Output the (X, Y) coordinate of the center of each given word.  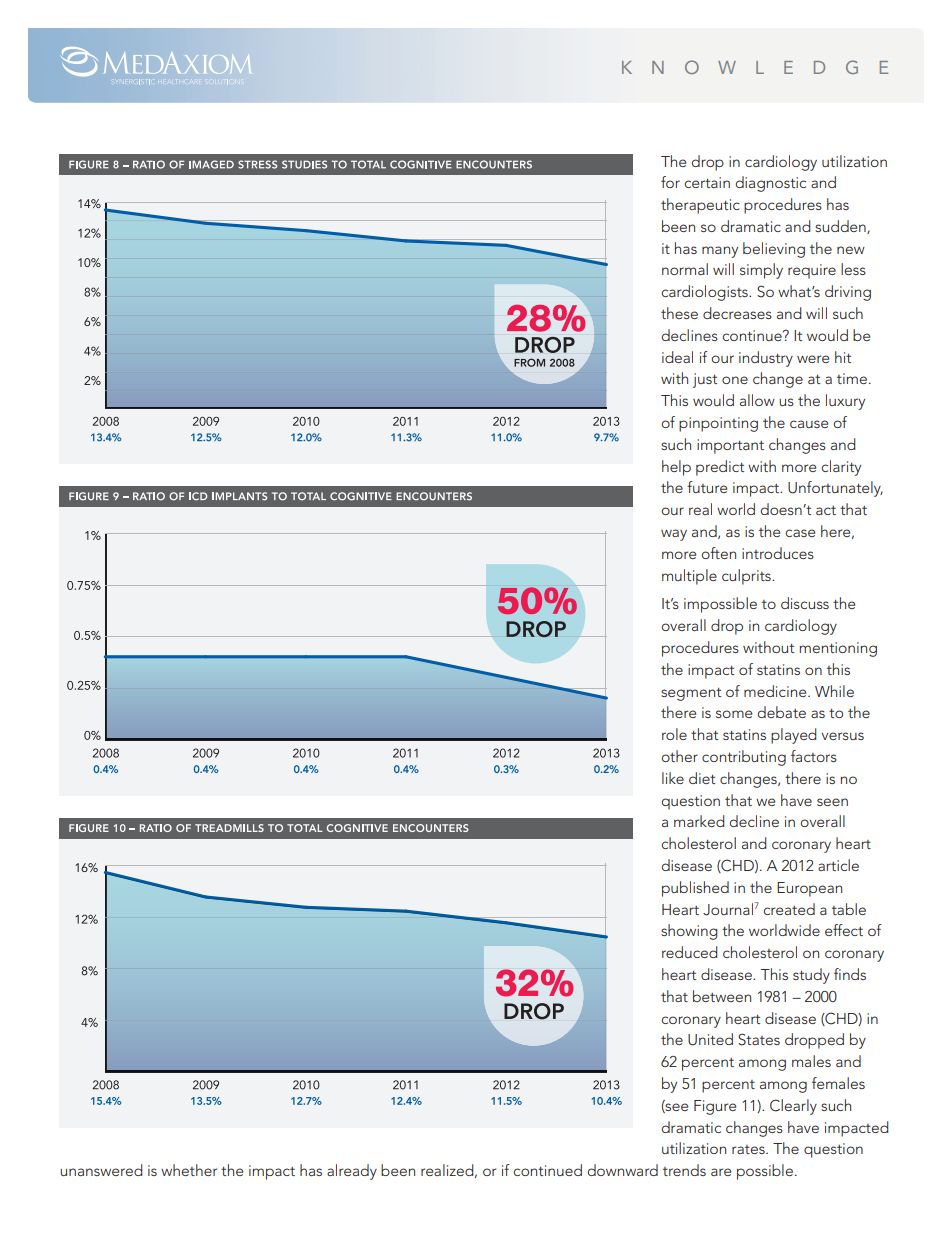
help (676, 468)
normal (685, 269)
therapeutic (700, 206)
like (673, 778)
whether (189, 1170)
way (674, 535)
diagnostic (770, 184)
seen (832, 802)
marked (699, 821)
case (800, 533)
